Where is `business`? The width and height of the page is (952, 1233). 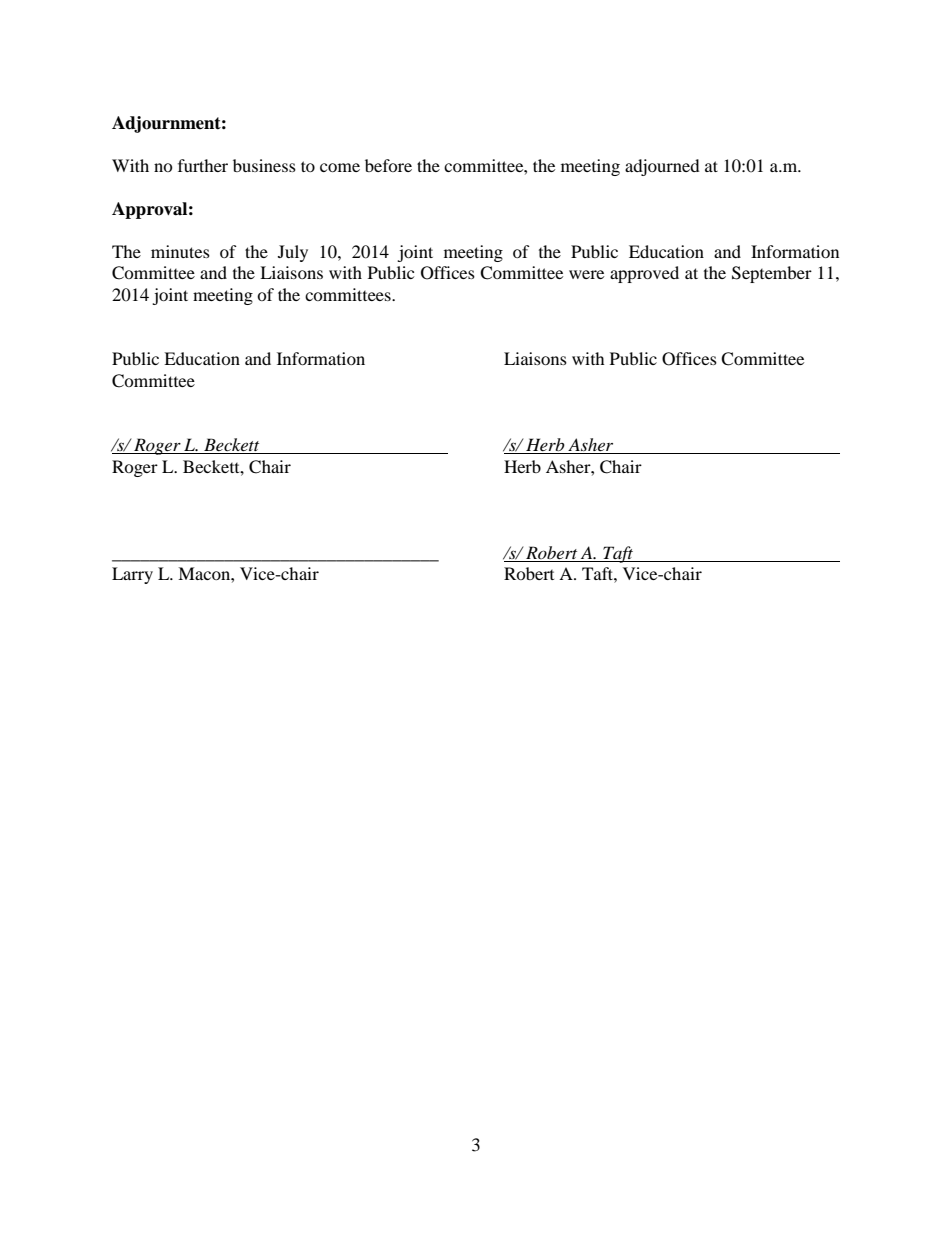
business is located at coordinates (264, 165).
